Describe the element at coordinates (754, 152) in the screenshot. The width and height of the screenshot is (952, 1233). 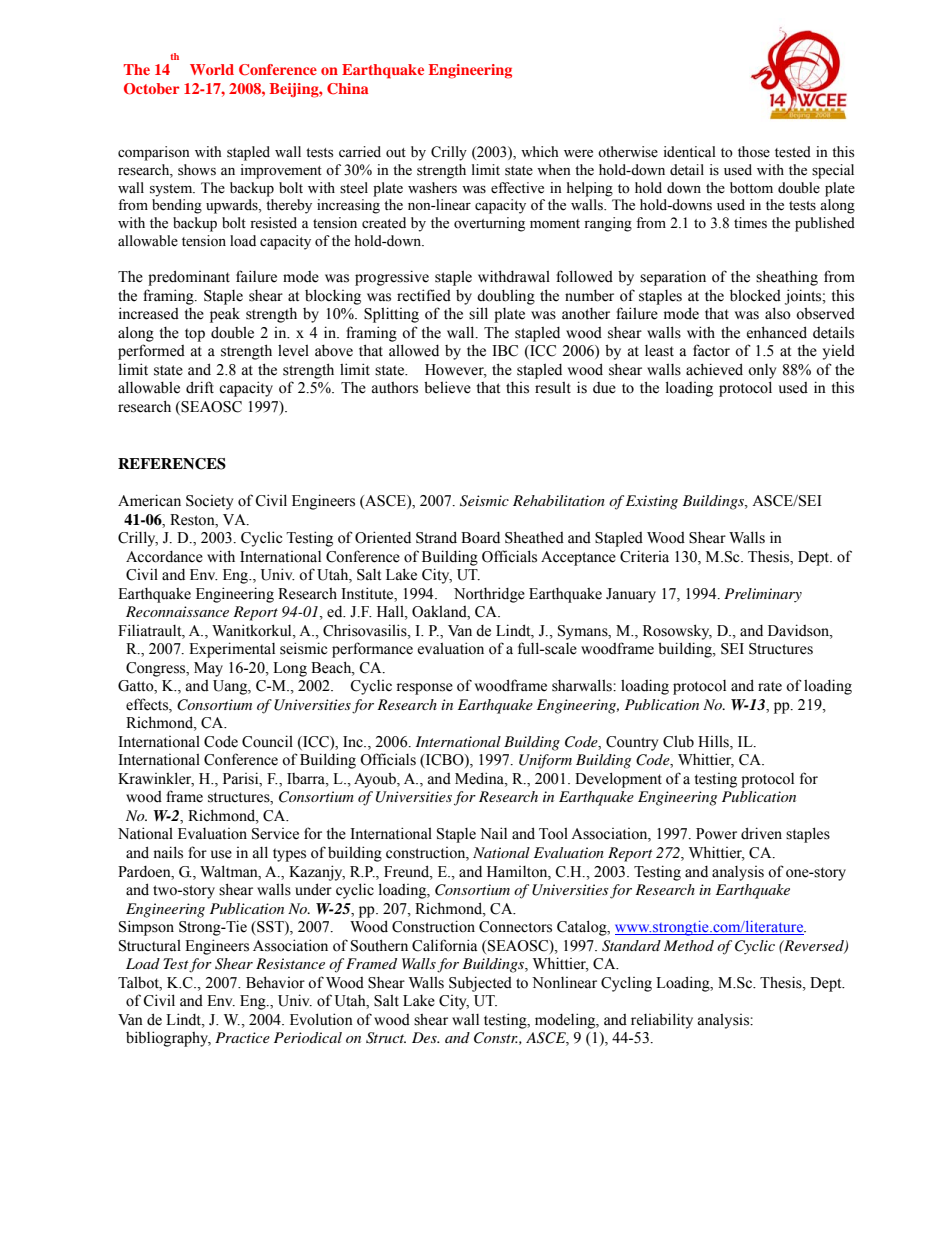
I see `those` at that location.
